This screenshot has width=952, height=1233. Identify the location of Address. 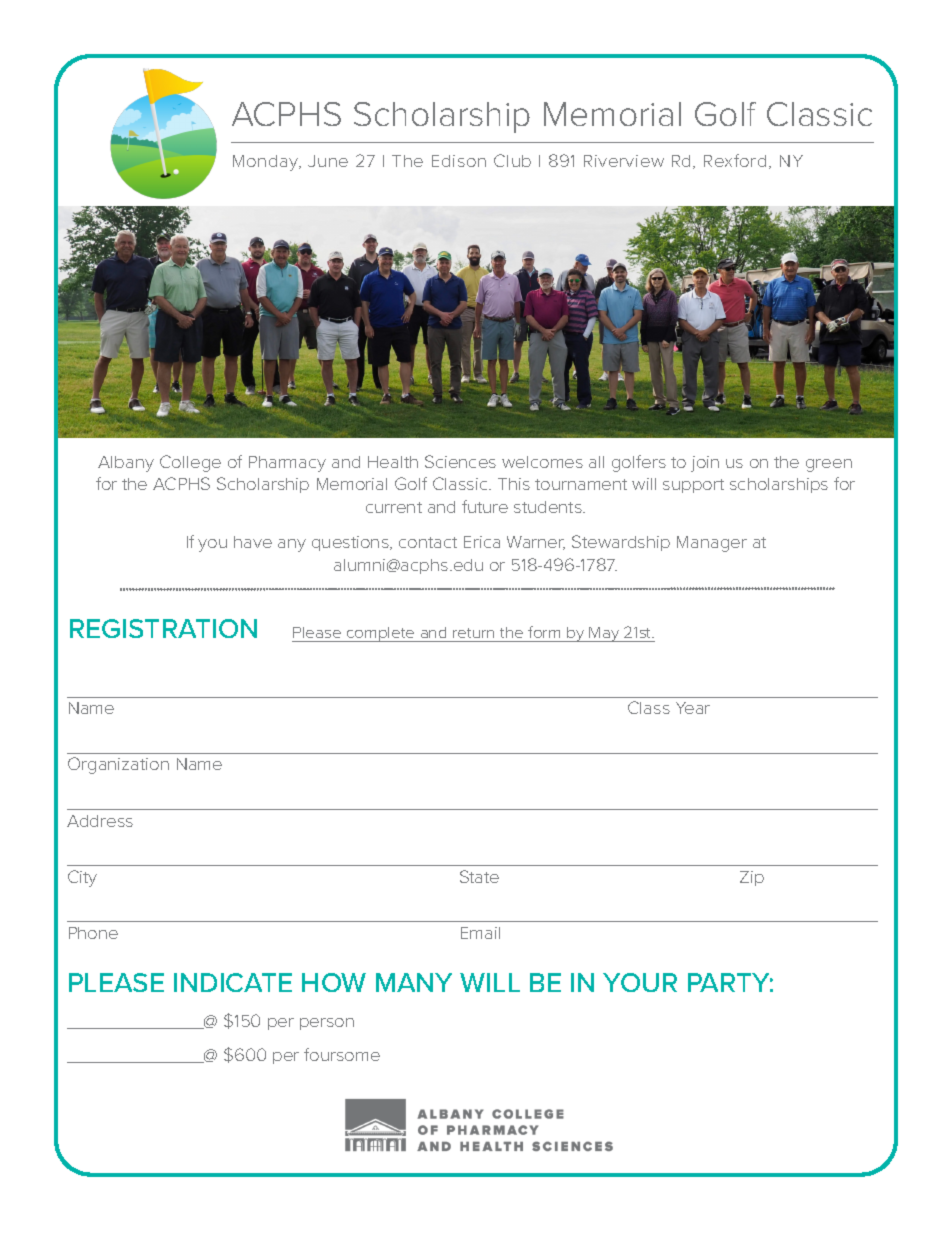
(100, 821).
